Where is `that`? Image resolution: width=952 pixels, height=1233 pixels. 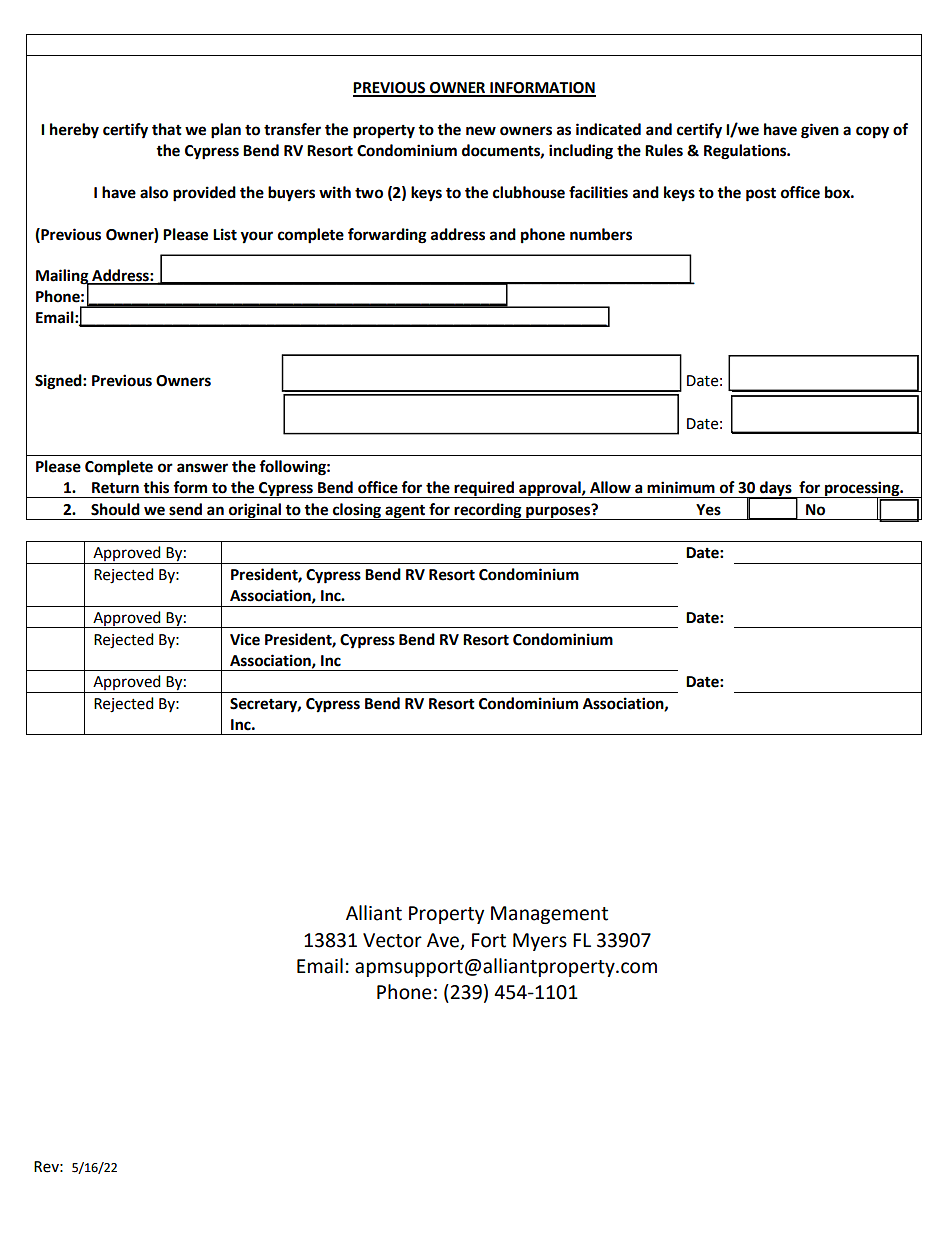
that is located at coordinates (167, 129).
